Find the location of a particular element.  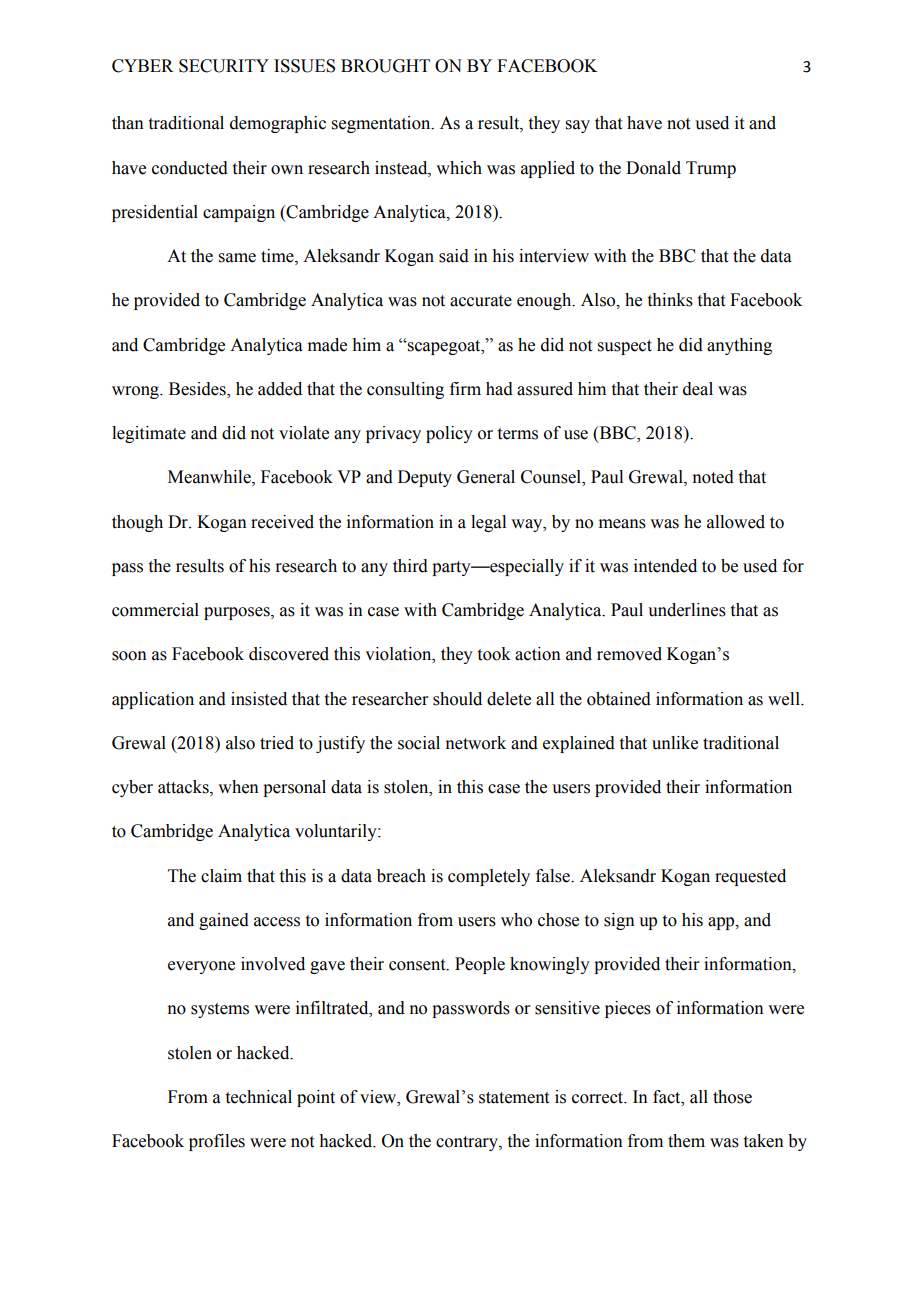

anything is located at coordinates (739, 346).
